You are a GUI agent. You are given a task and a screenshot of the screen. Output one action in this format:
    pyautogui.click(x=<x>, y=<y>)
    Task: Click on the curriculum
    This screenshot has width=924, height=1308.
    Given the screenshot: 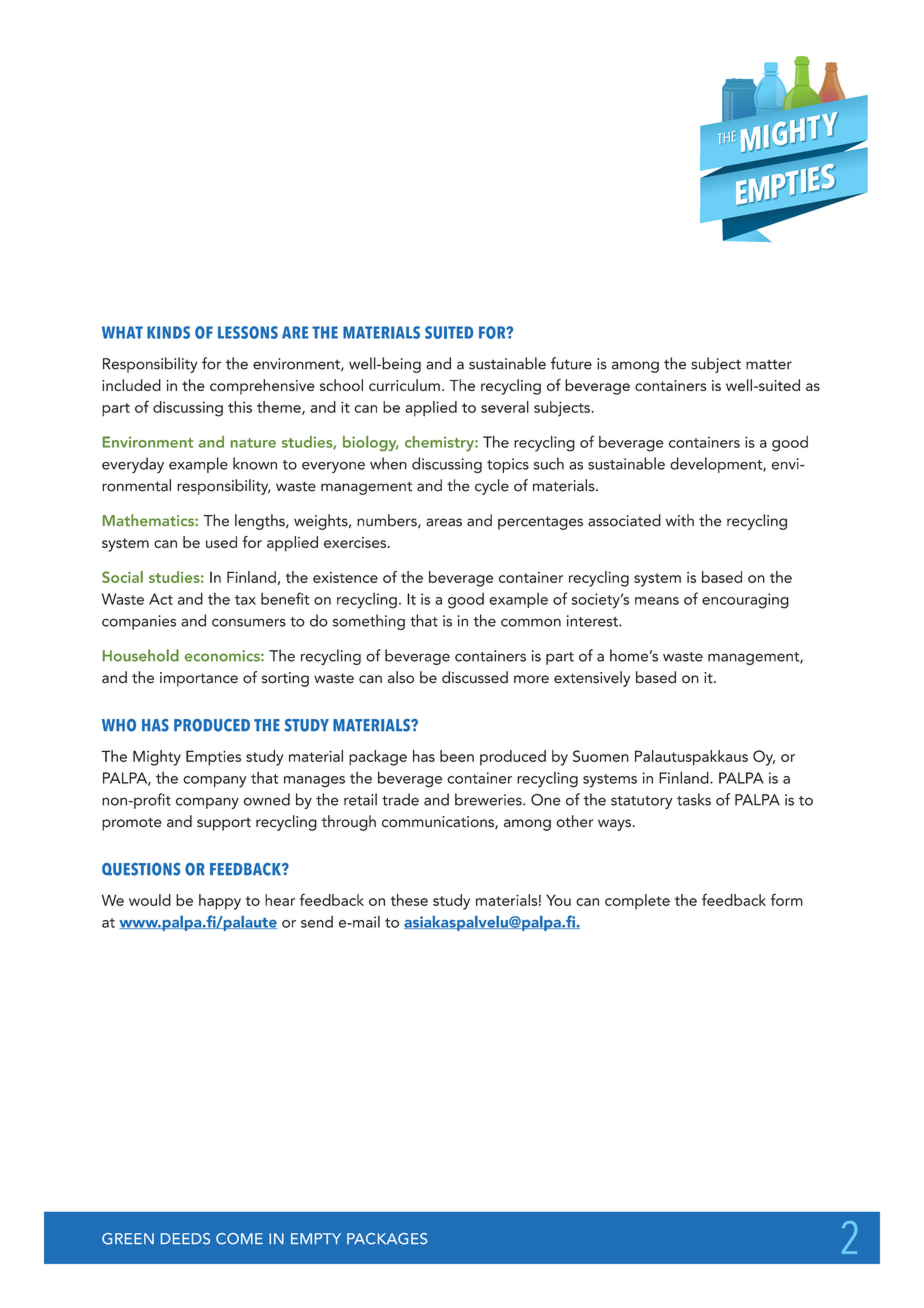 What is the action you would take?
    pyautogui.click(x=404, y=385)
